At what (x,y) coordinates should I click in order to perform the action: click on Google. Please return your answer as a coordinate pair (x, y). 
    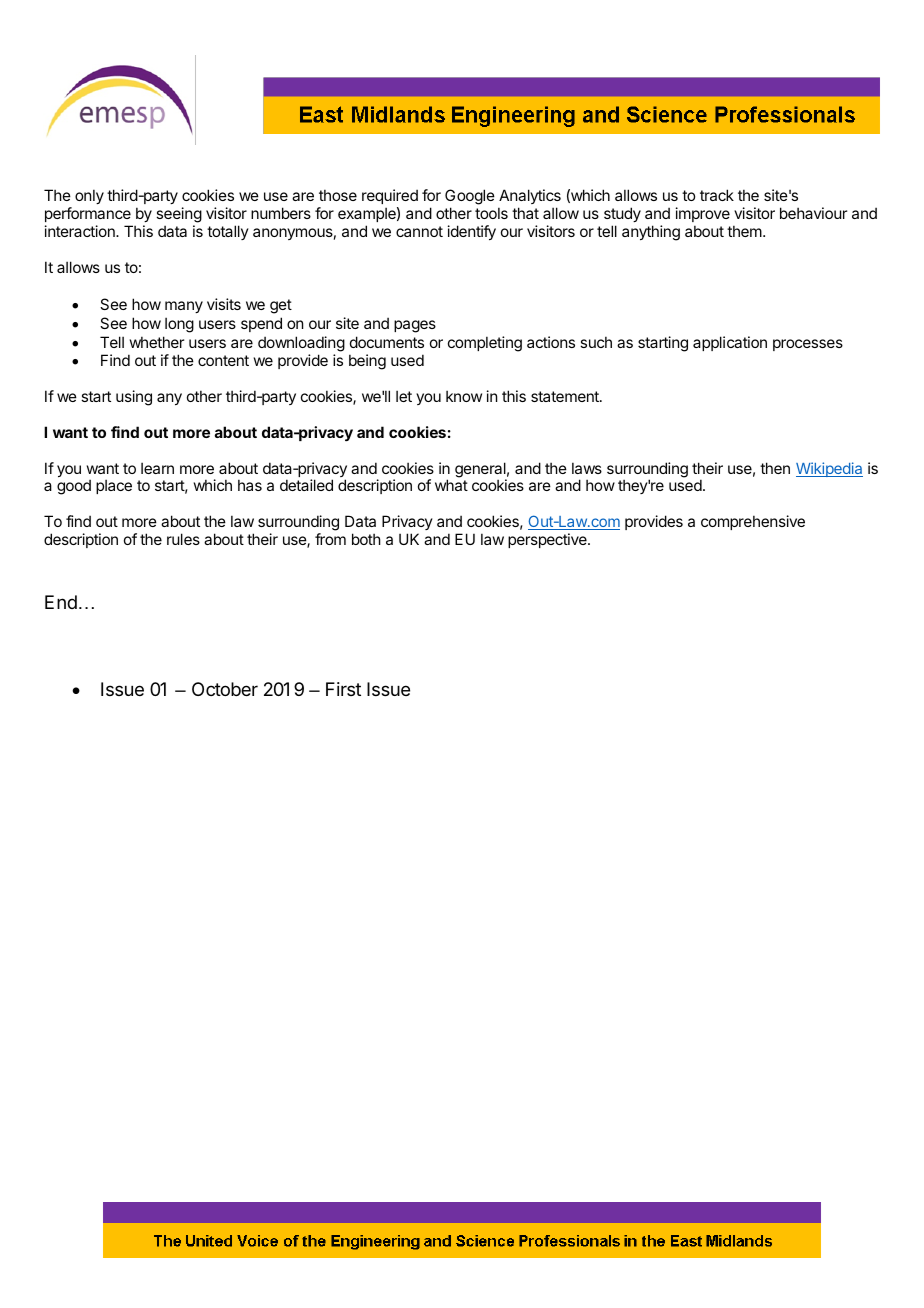
    Looking at the image, I should click on (470, 198).
